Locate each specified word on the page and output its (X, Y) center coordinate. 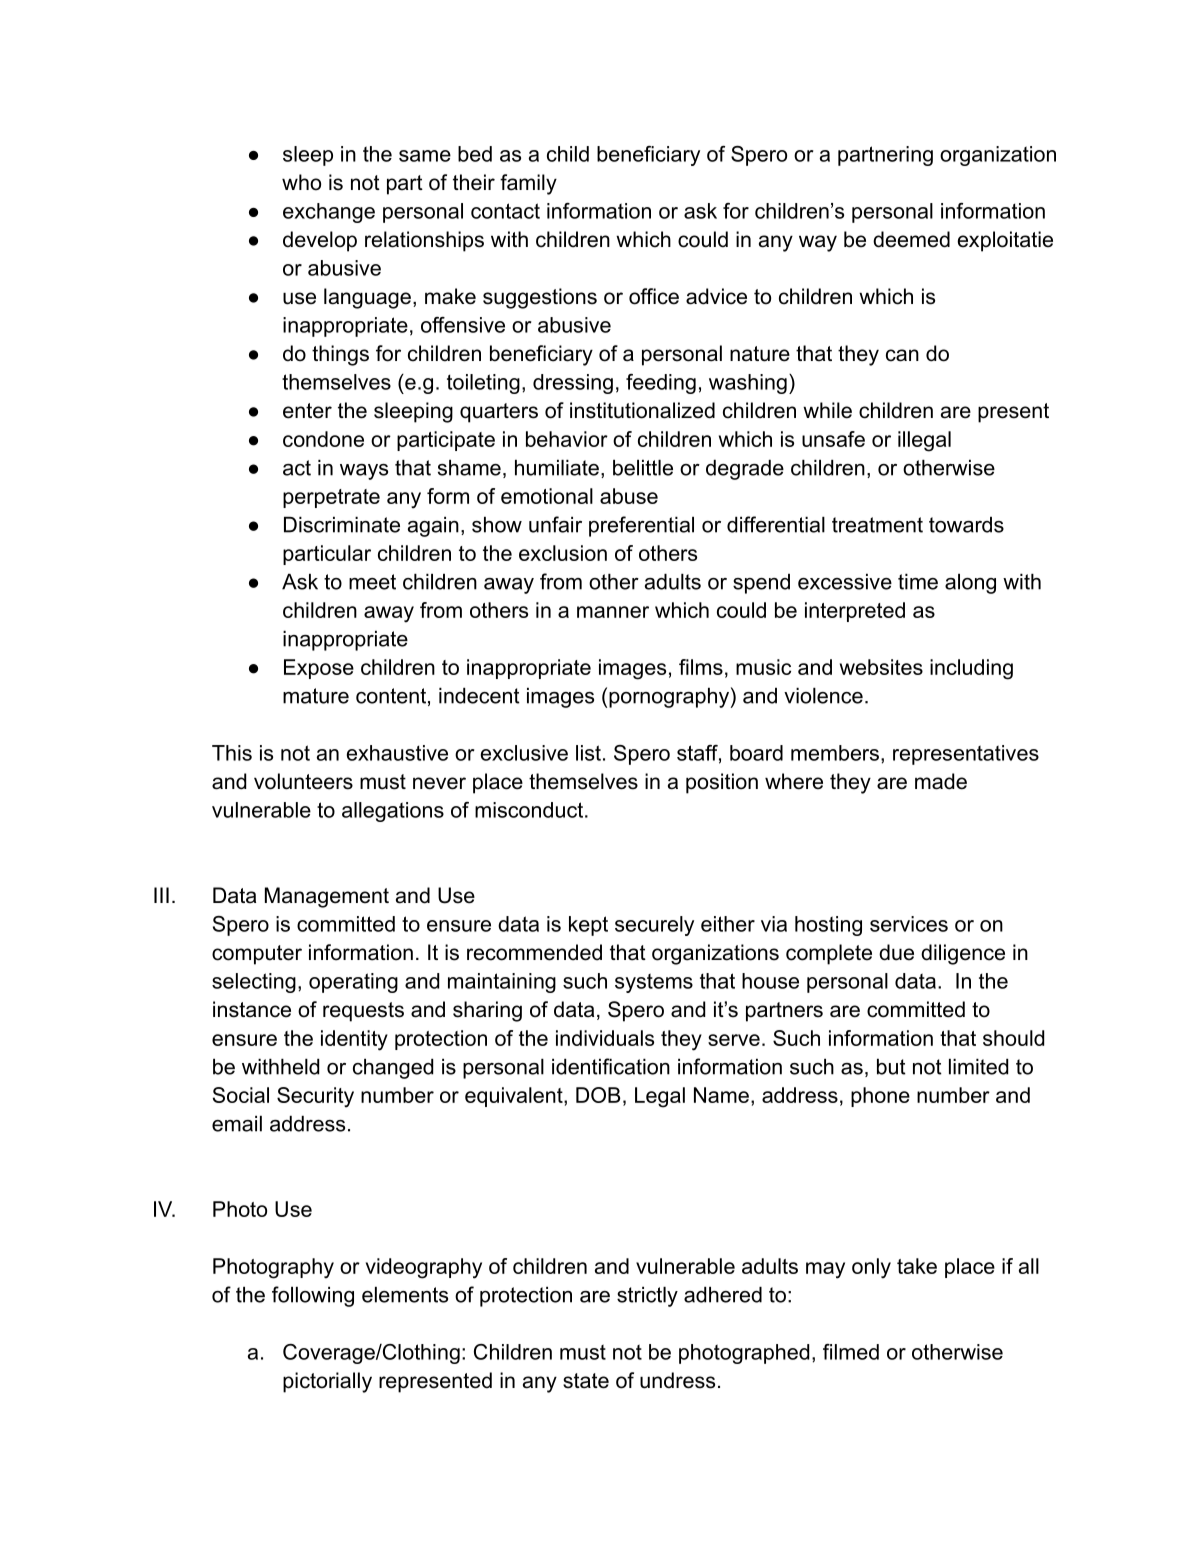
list (588, 753)
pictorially (327, 1382)
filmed (851, 1352)
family (528, 184)
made (941, 781)
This (232, 753)
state (586, 1381)
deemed (911, 239)
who (301, 182)
